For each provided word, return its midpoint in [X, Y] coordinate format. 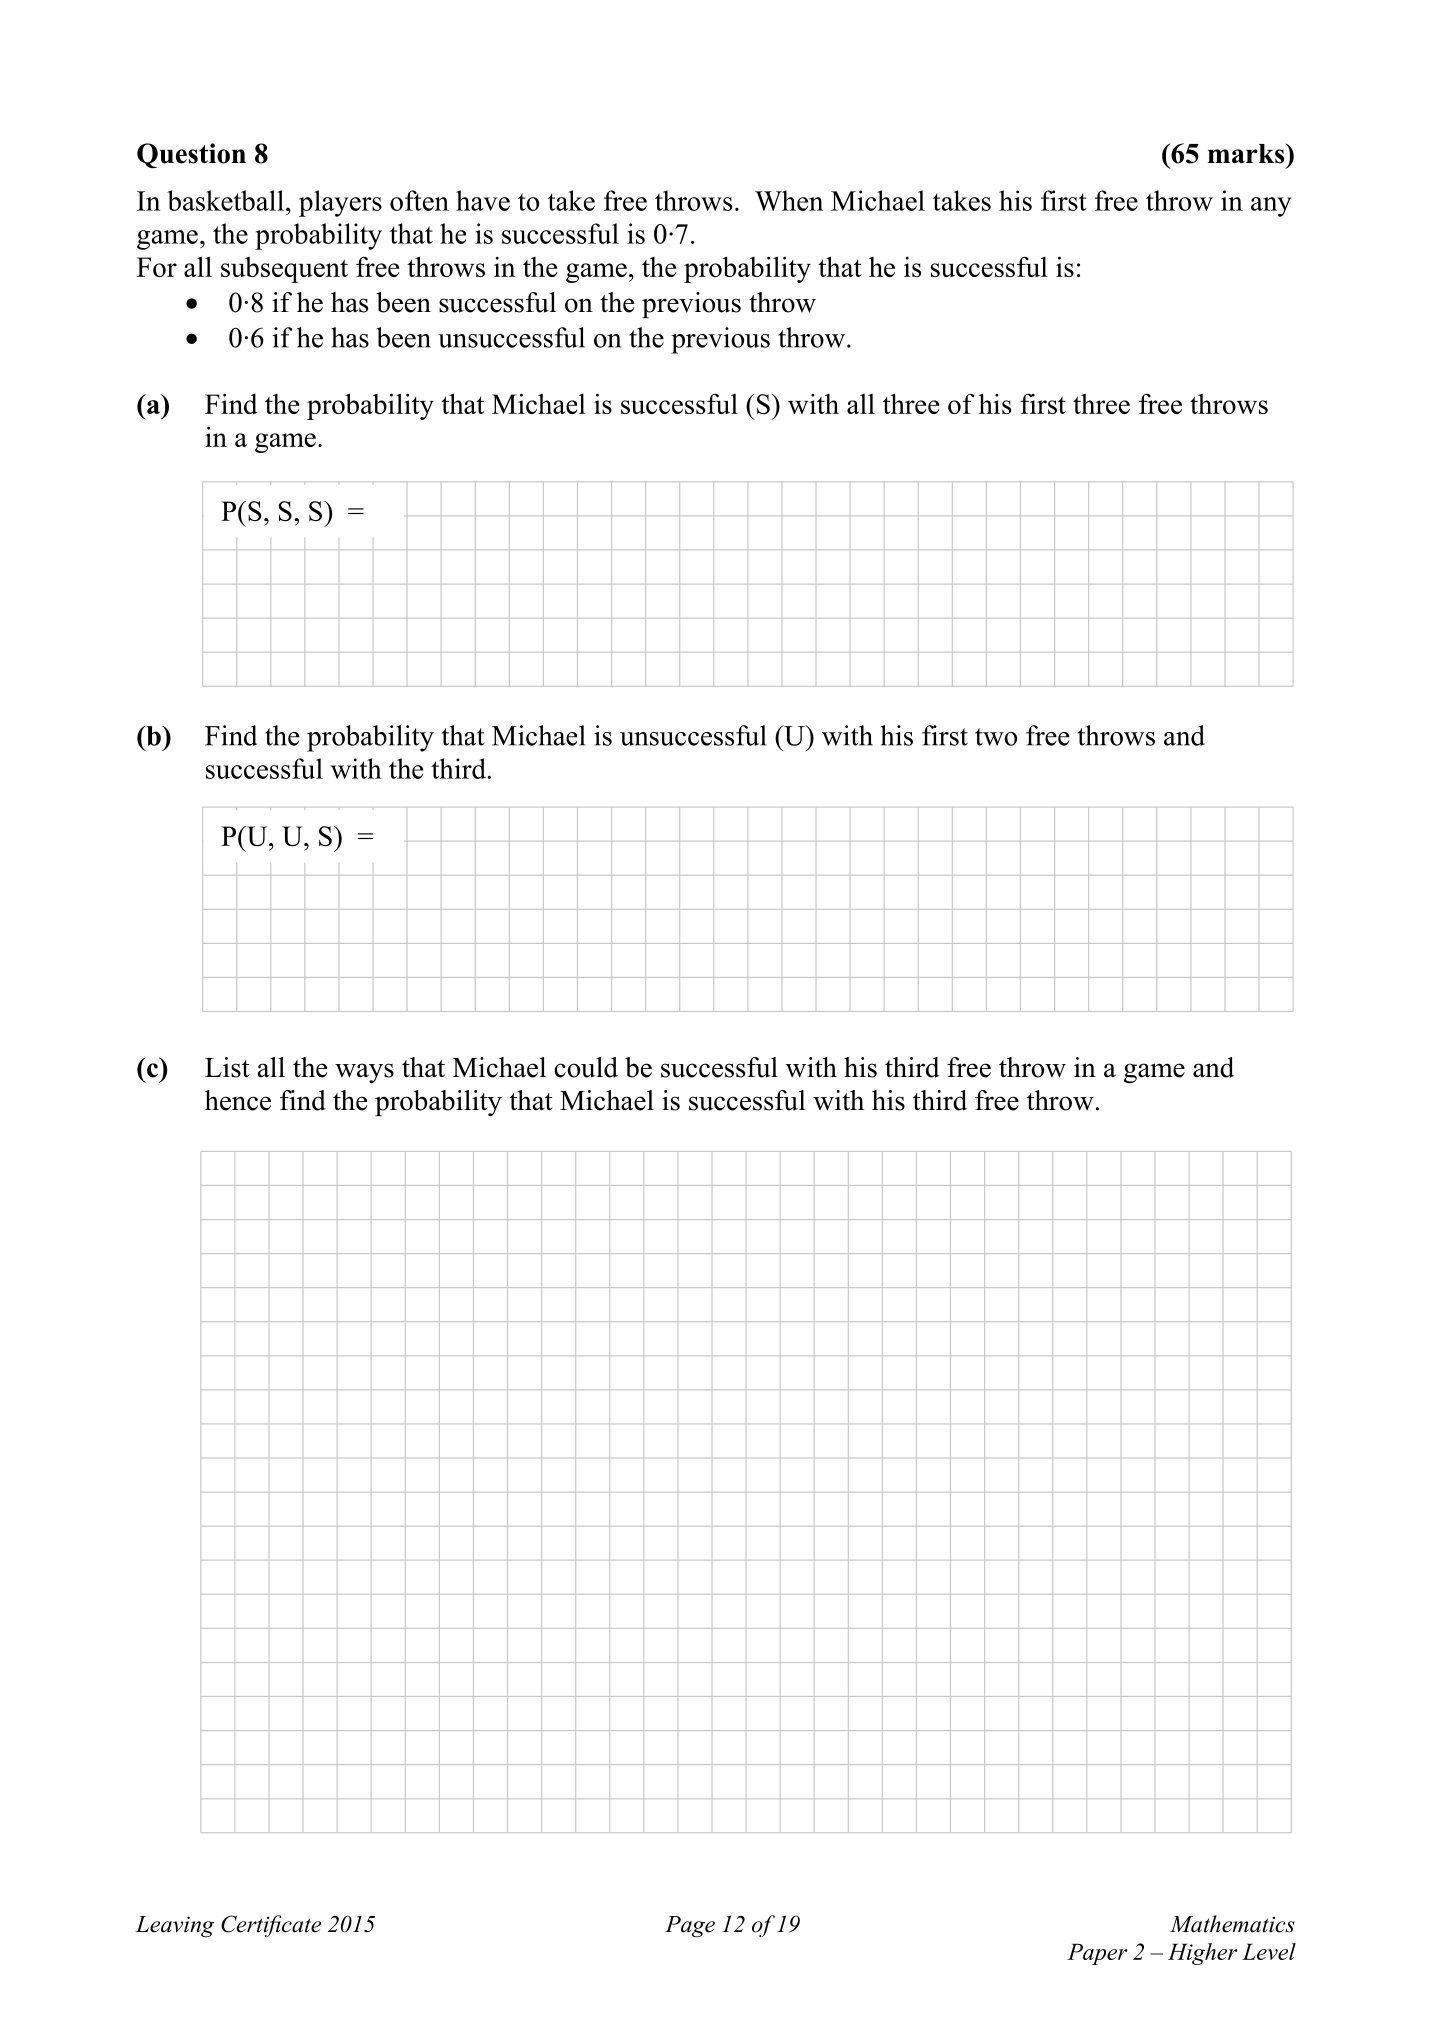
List [227, 1067]
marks [1247, 154]
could [586, 1067]
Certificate [271, 1926]
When [789, 200]
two [996, 737]
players [340, 203]
